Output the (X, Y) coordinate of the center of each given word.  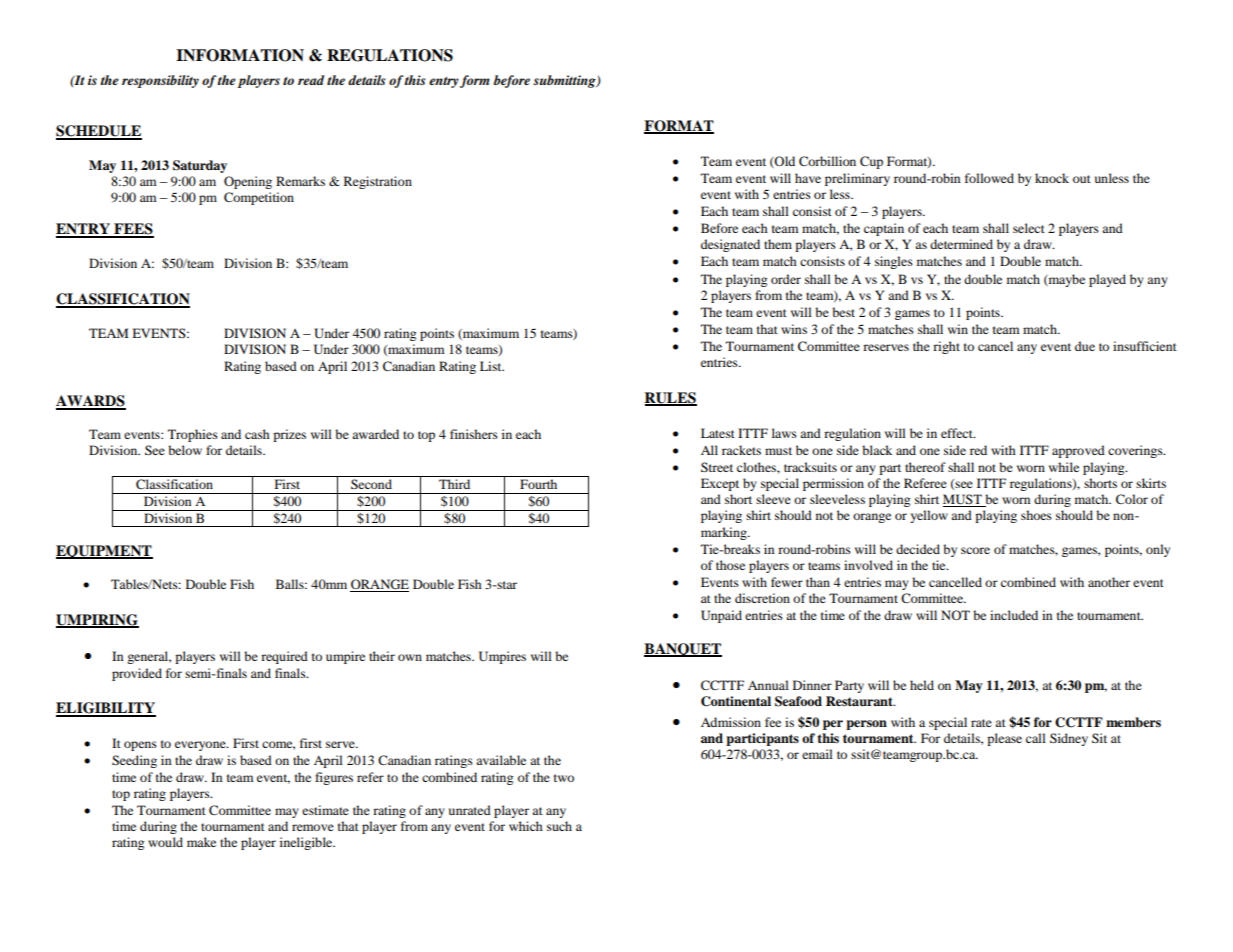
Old (784, 162)
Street (717, 467)
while (1064, 467)
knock (1052, 178)
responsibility (160, 81)
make (201, 842)
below (185, 450)
